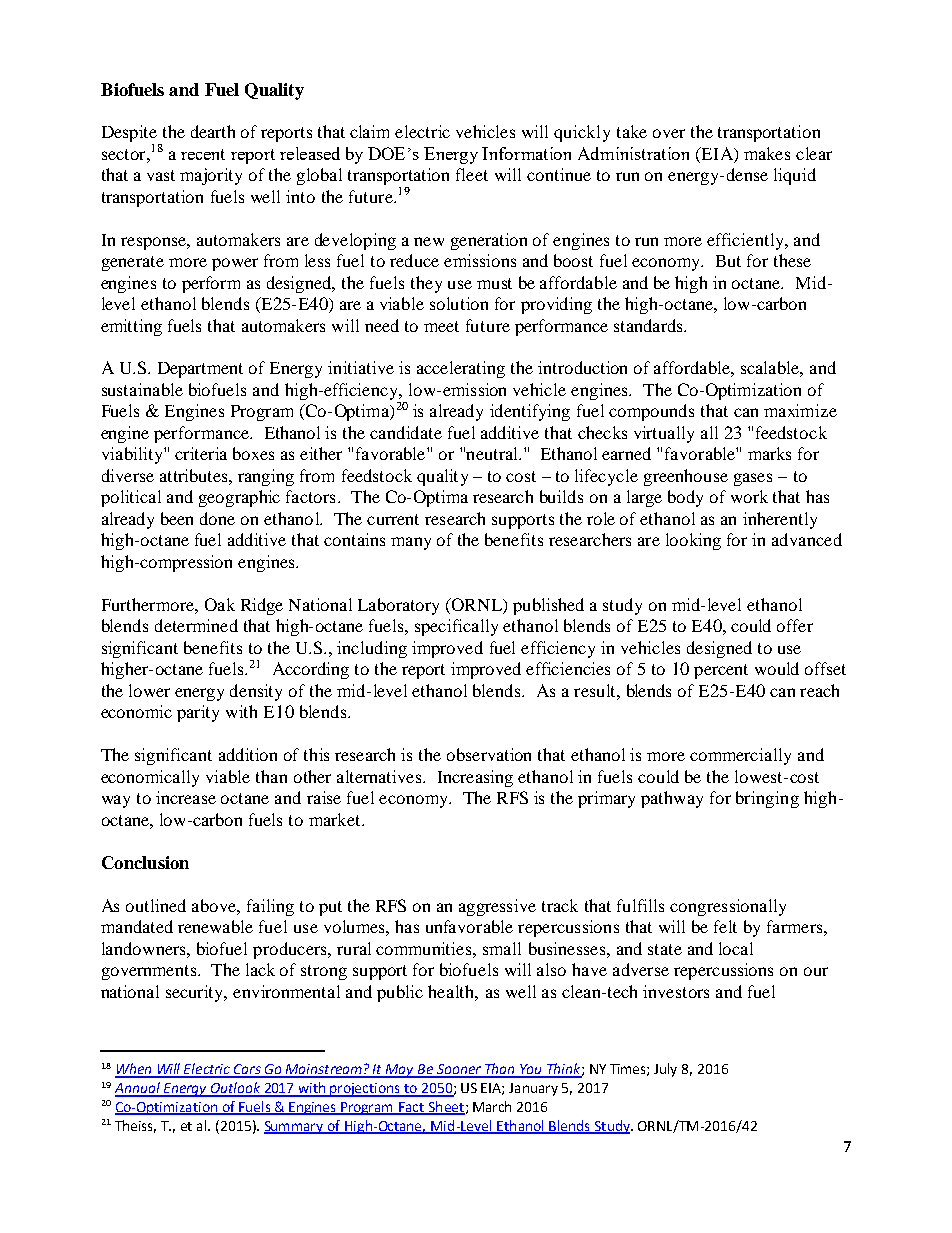 This screenshot has width=952, height=1233. I want to click on specifically, so click(456, 627).
